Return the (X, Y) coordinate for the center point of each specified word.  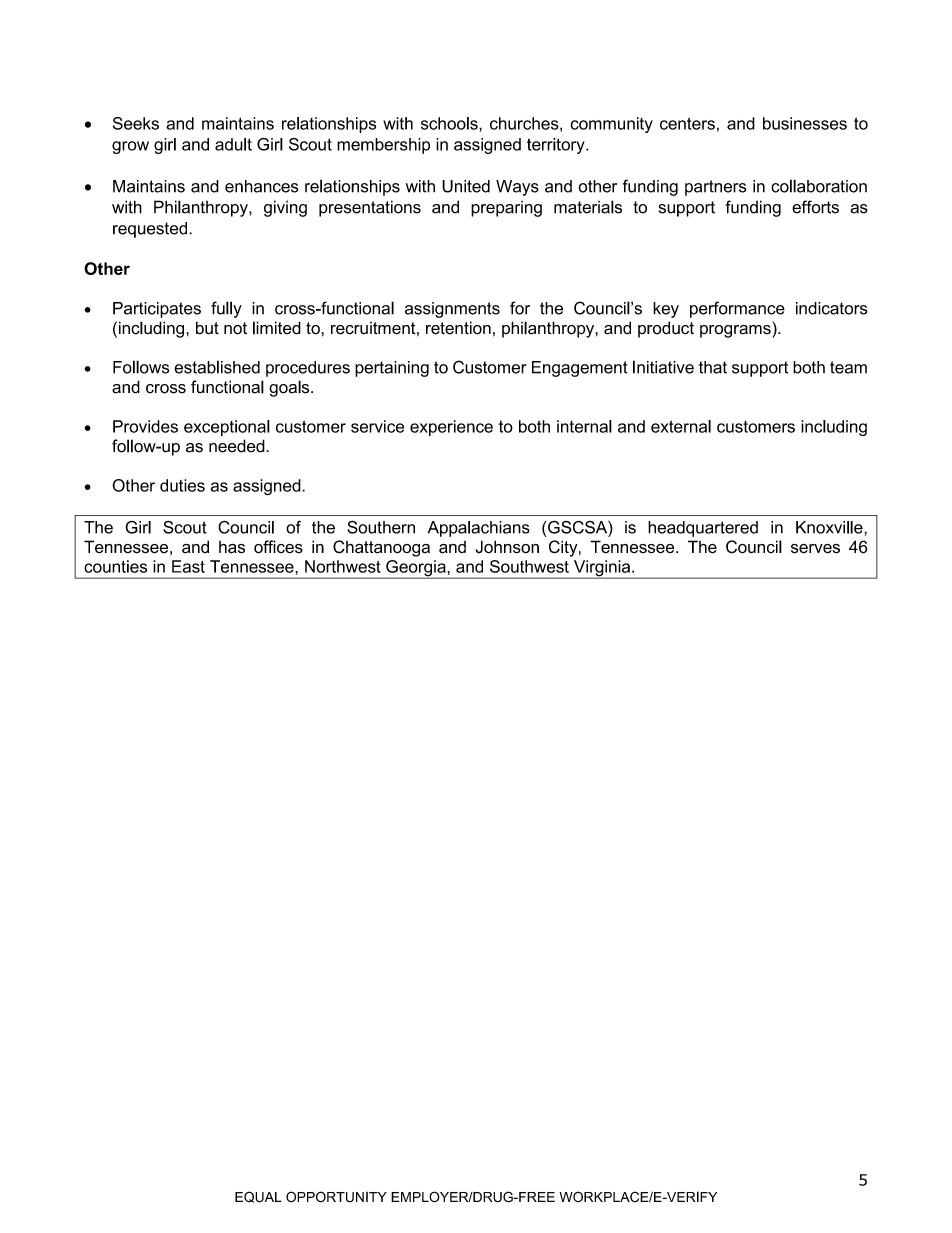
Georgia (416, 569)
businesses (805, 123)
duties (182, 485)
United (466, 186)
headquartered (703, 529)
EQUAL (258, 1197)
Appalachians (479, 529)
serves (815, 549)
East (188, 566)
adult (233, 144)
